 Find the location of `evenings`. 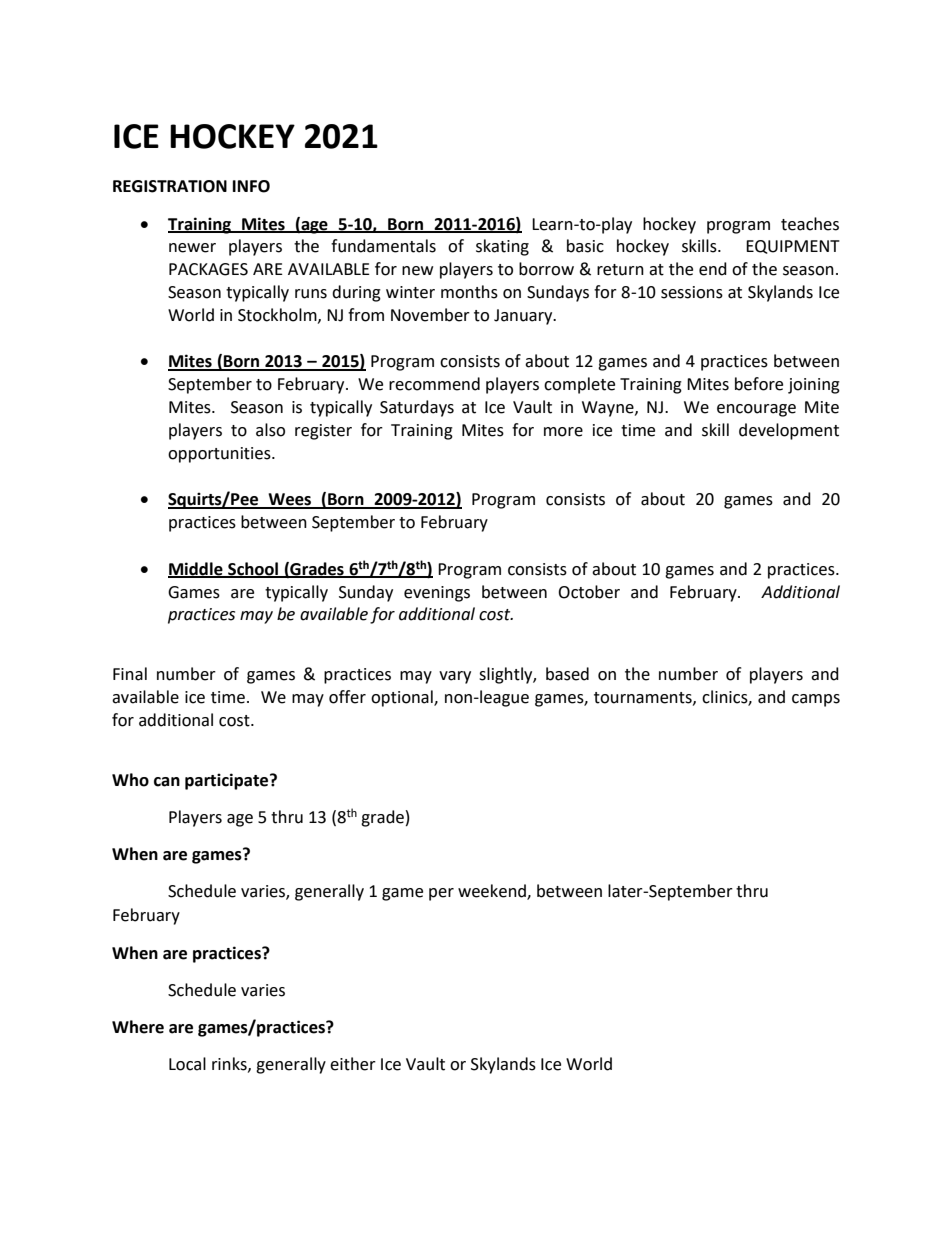

evenings is located at coordinates (437, 594).
